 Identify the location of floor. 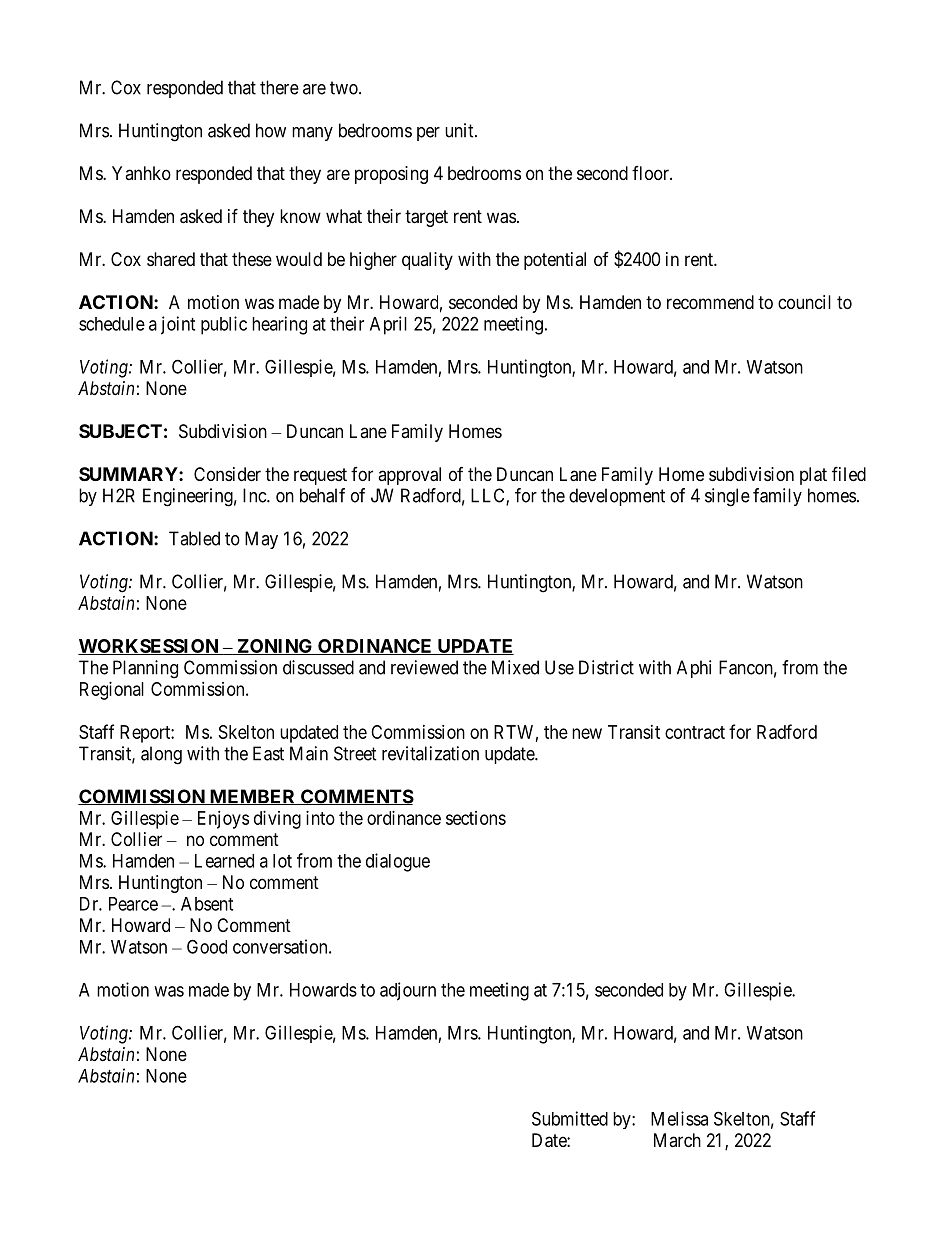
(651, 173).
